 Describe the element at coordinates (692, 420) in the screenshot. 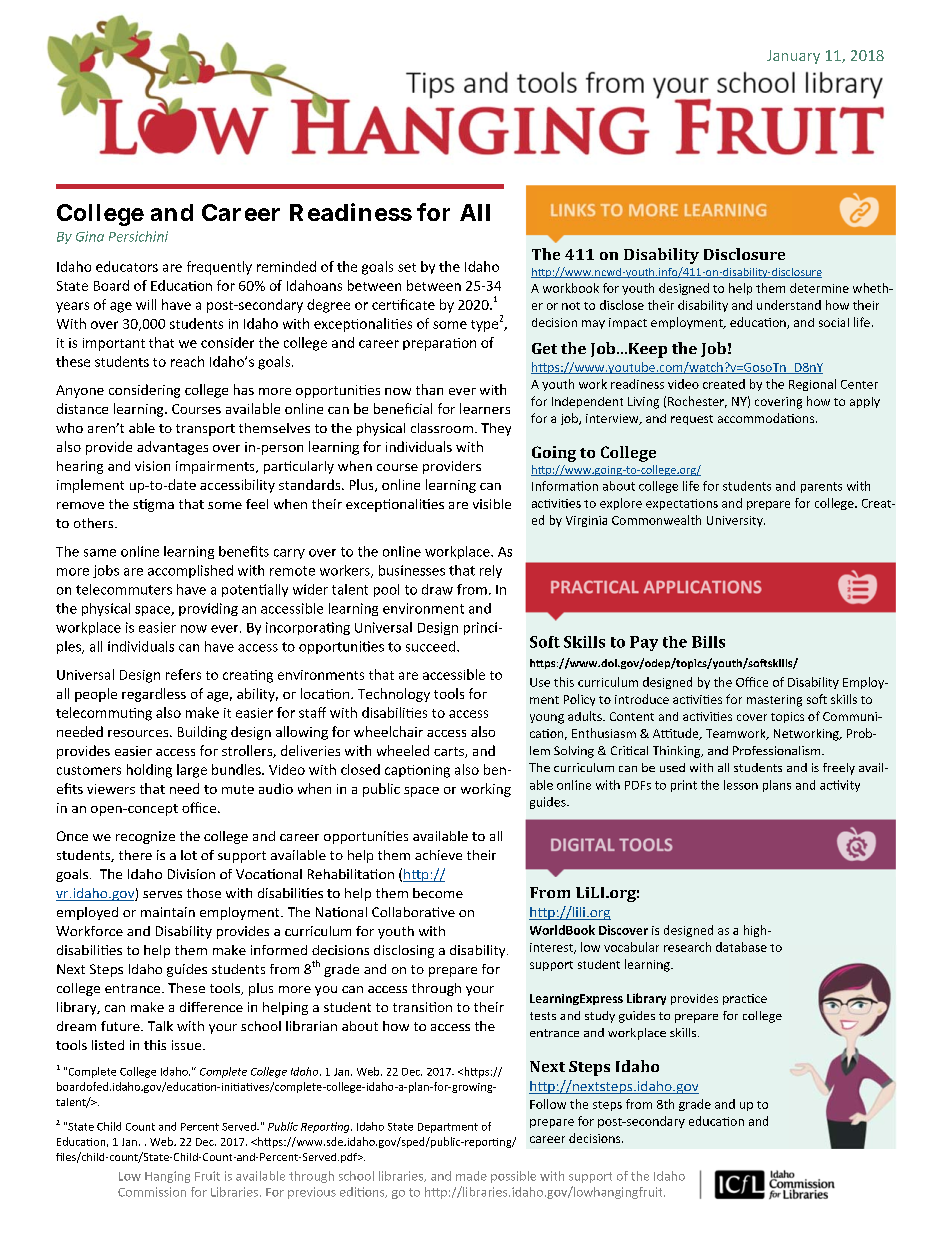

I see `request` at that location.
